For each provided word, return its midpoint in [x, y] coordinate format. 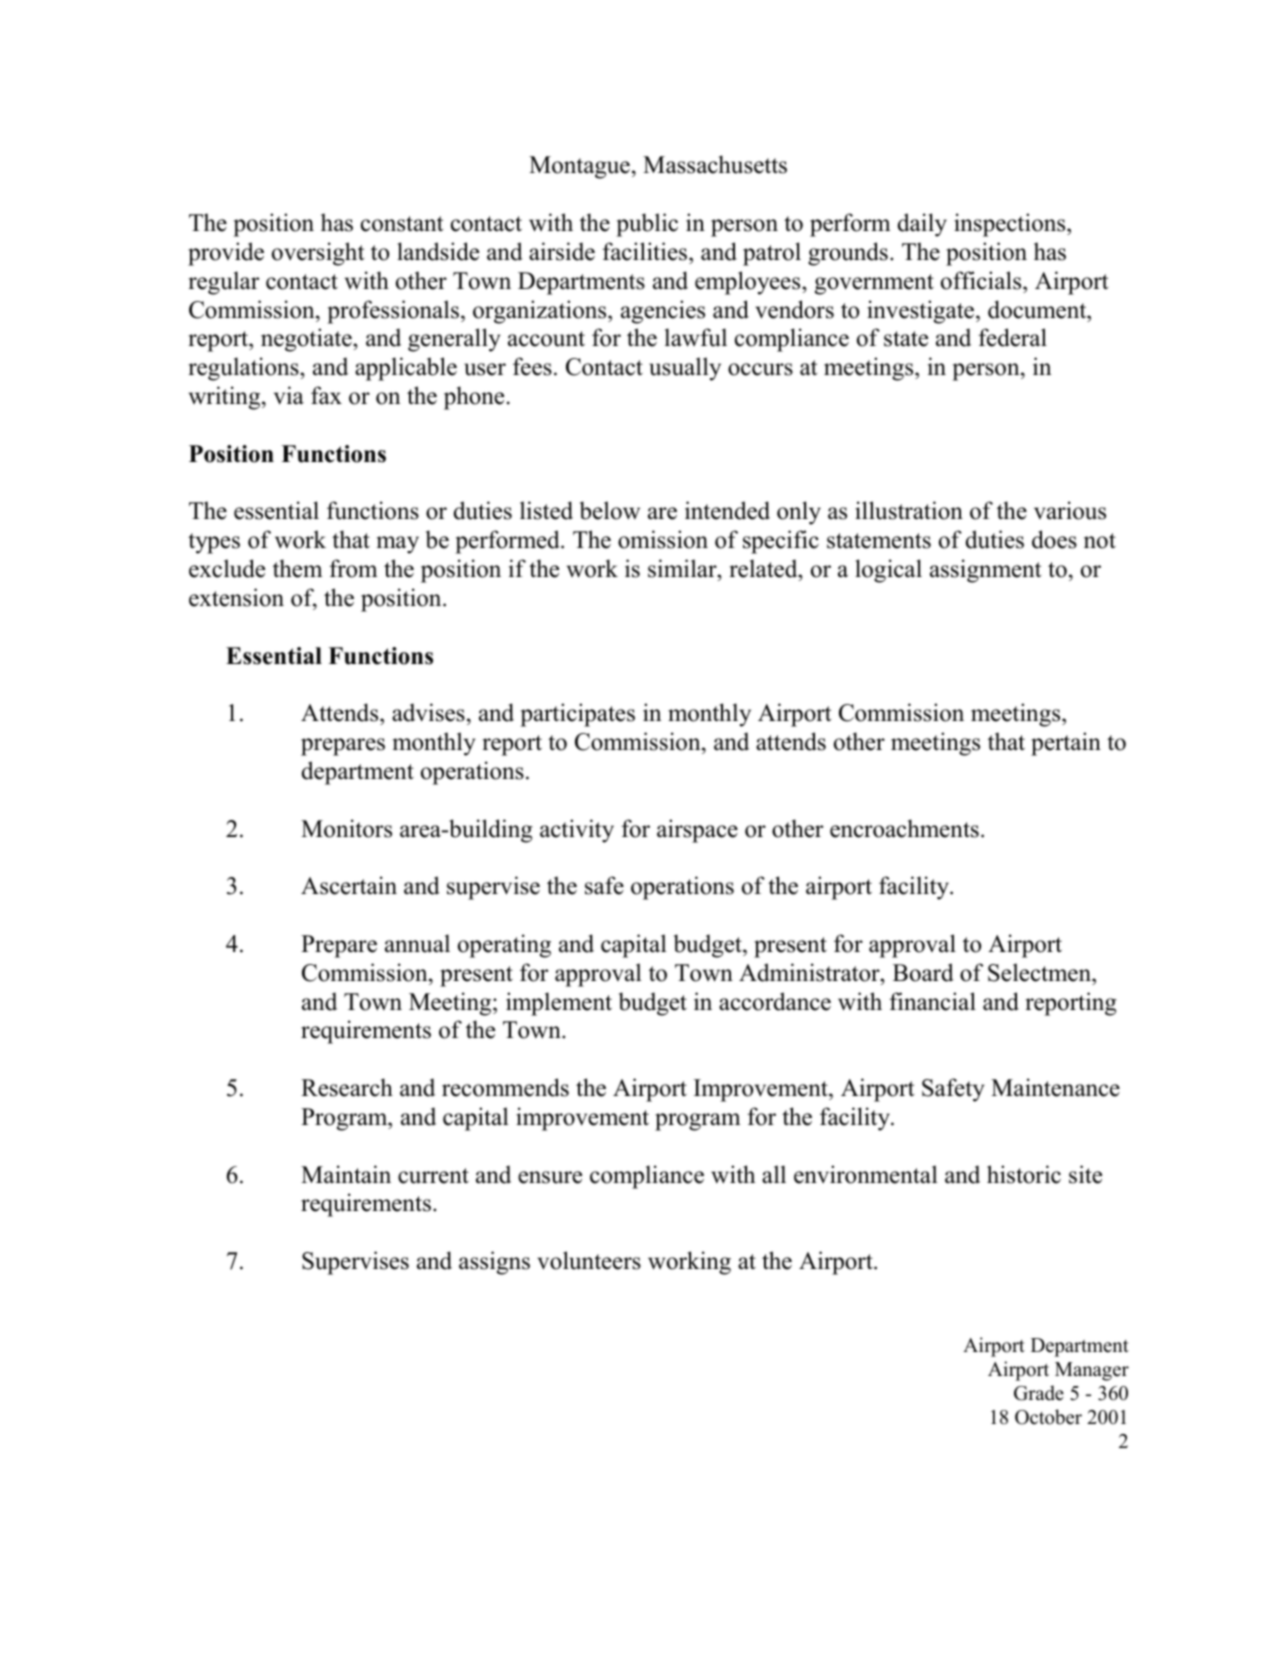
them [297, 568]
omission [663, 539]
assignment [985, 571]
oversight [318, 254]
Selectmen [1040, 972]
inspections [1011, 225]
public [647, 225]
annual [417, 943]
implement [559, 1004]
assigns [494, 1263]
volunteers [589, 1260]
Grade [1039, 1393]
